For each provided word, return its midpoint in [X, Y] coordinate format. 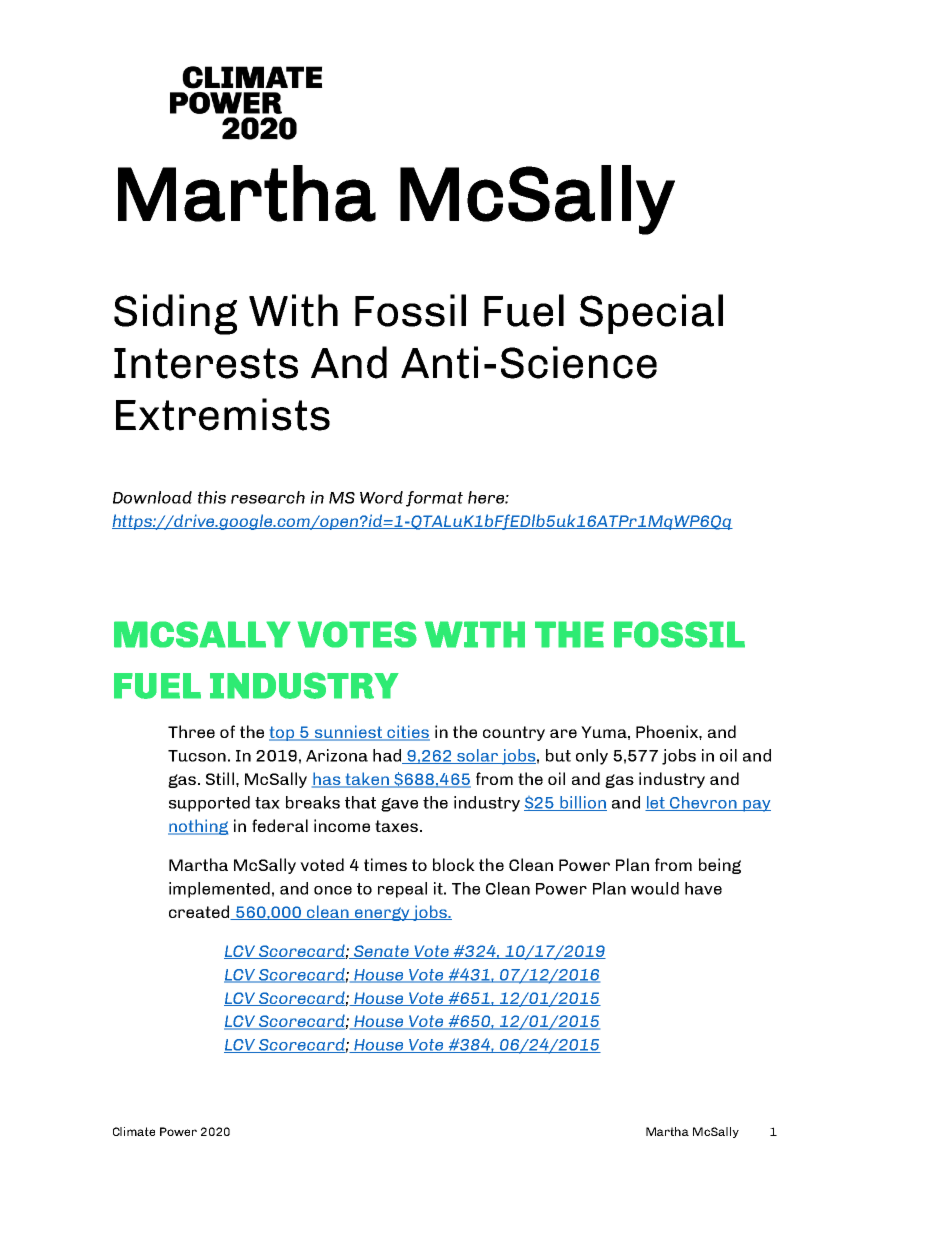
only [592, 757]
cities [407, 733]
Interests [206, 363]
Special [651, 314]
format [434, 499]
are [563, 733]
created [200, 912]
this [212, 497]
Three [191, 731]
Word [381, 497]
